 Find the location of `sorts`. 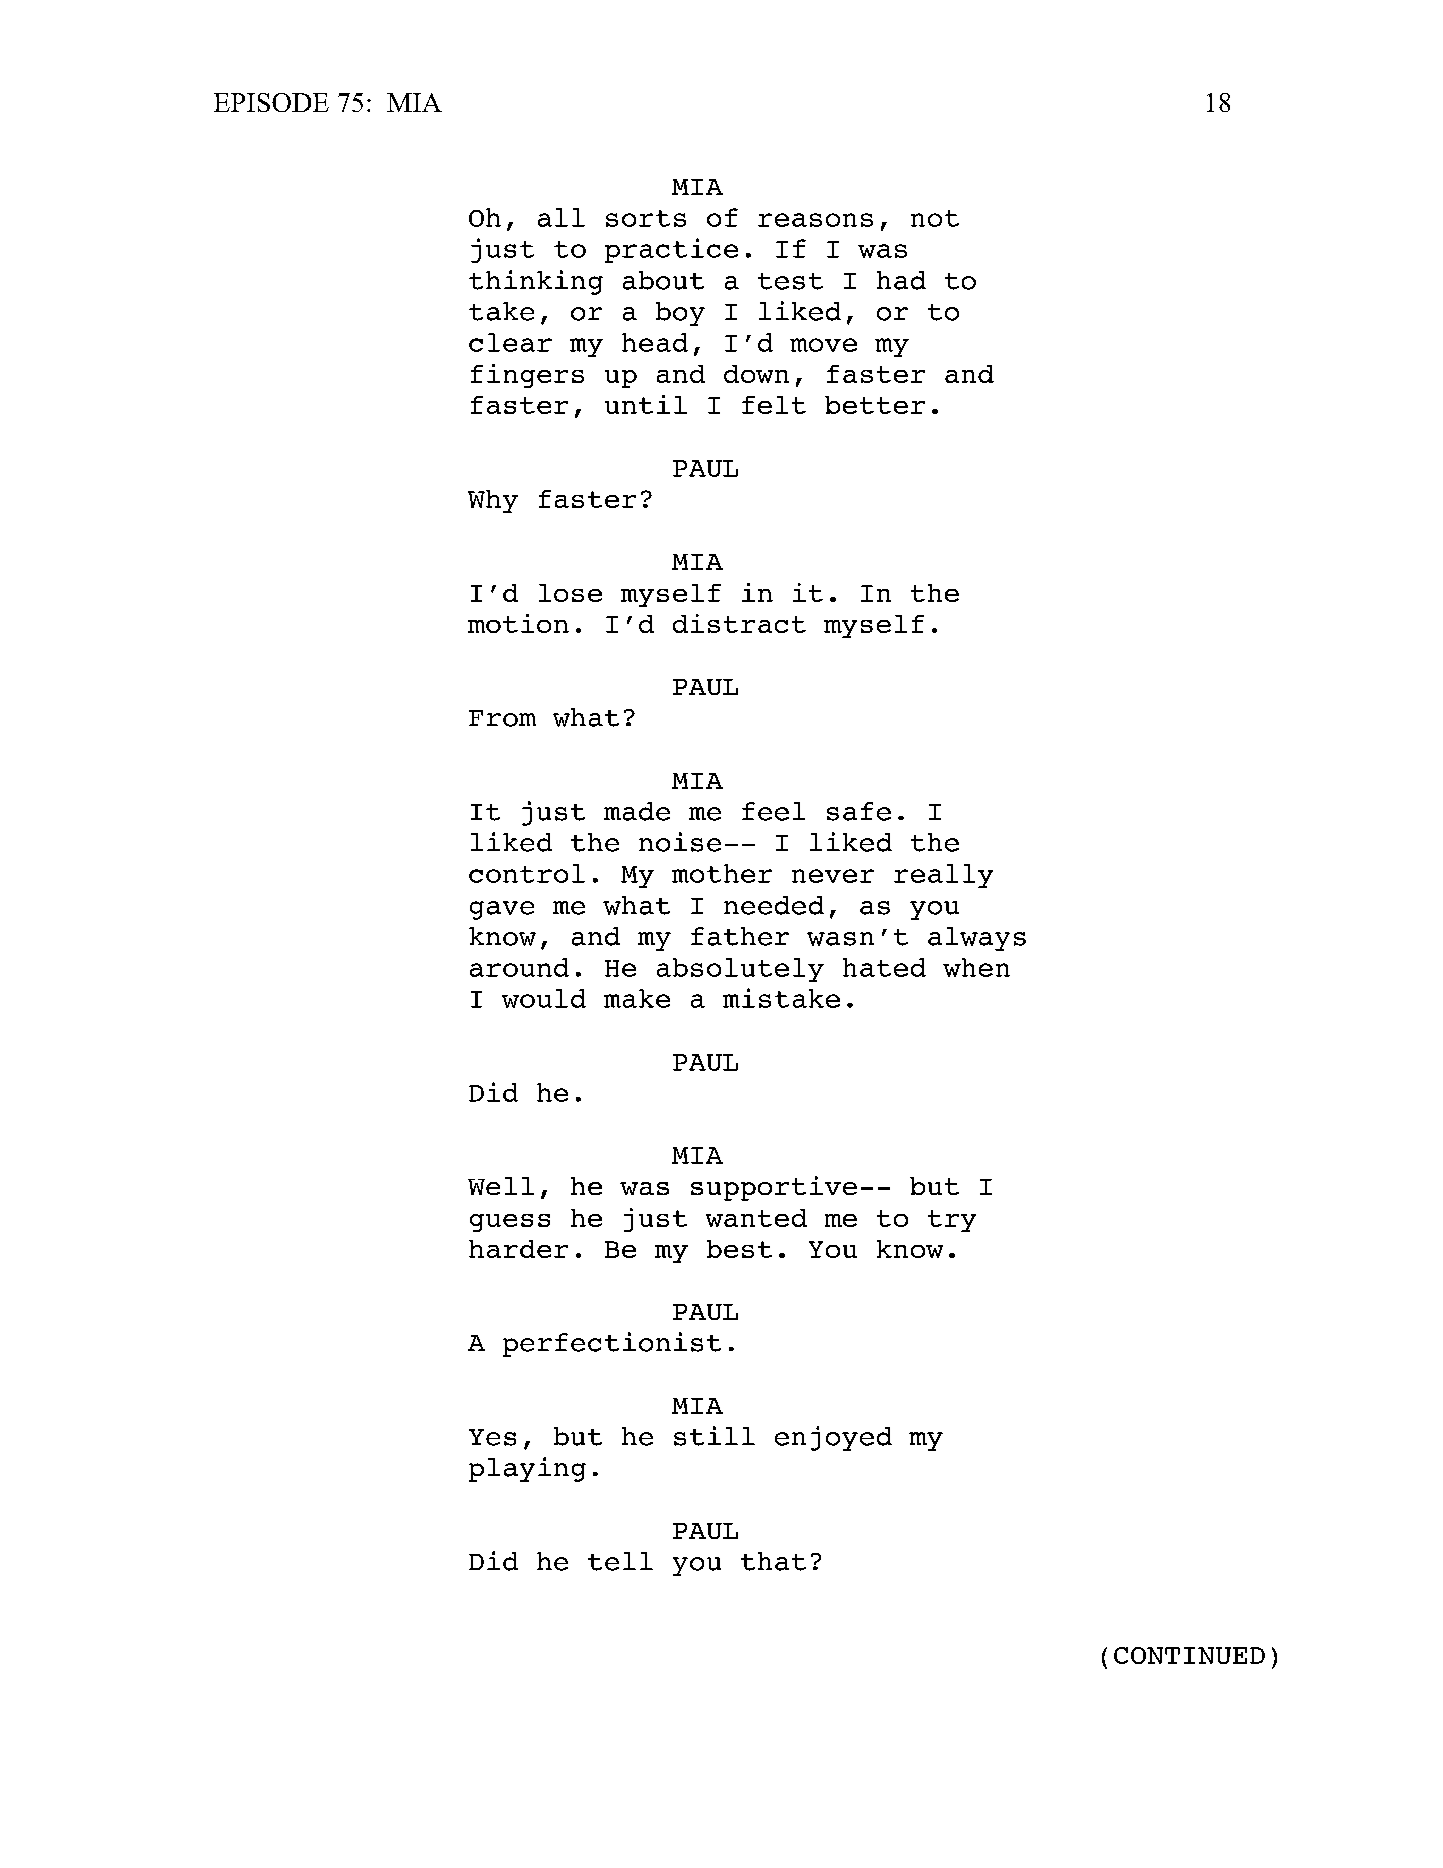

sorts is located at coordinates (646, 218).
